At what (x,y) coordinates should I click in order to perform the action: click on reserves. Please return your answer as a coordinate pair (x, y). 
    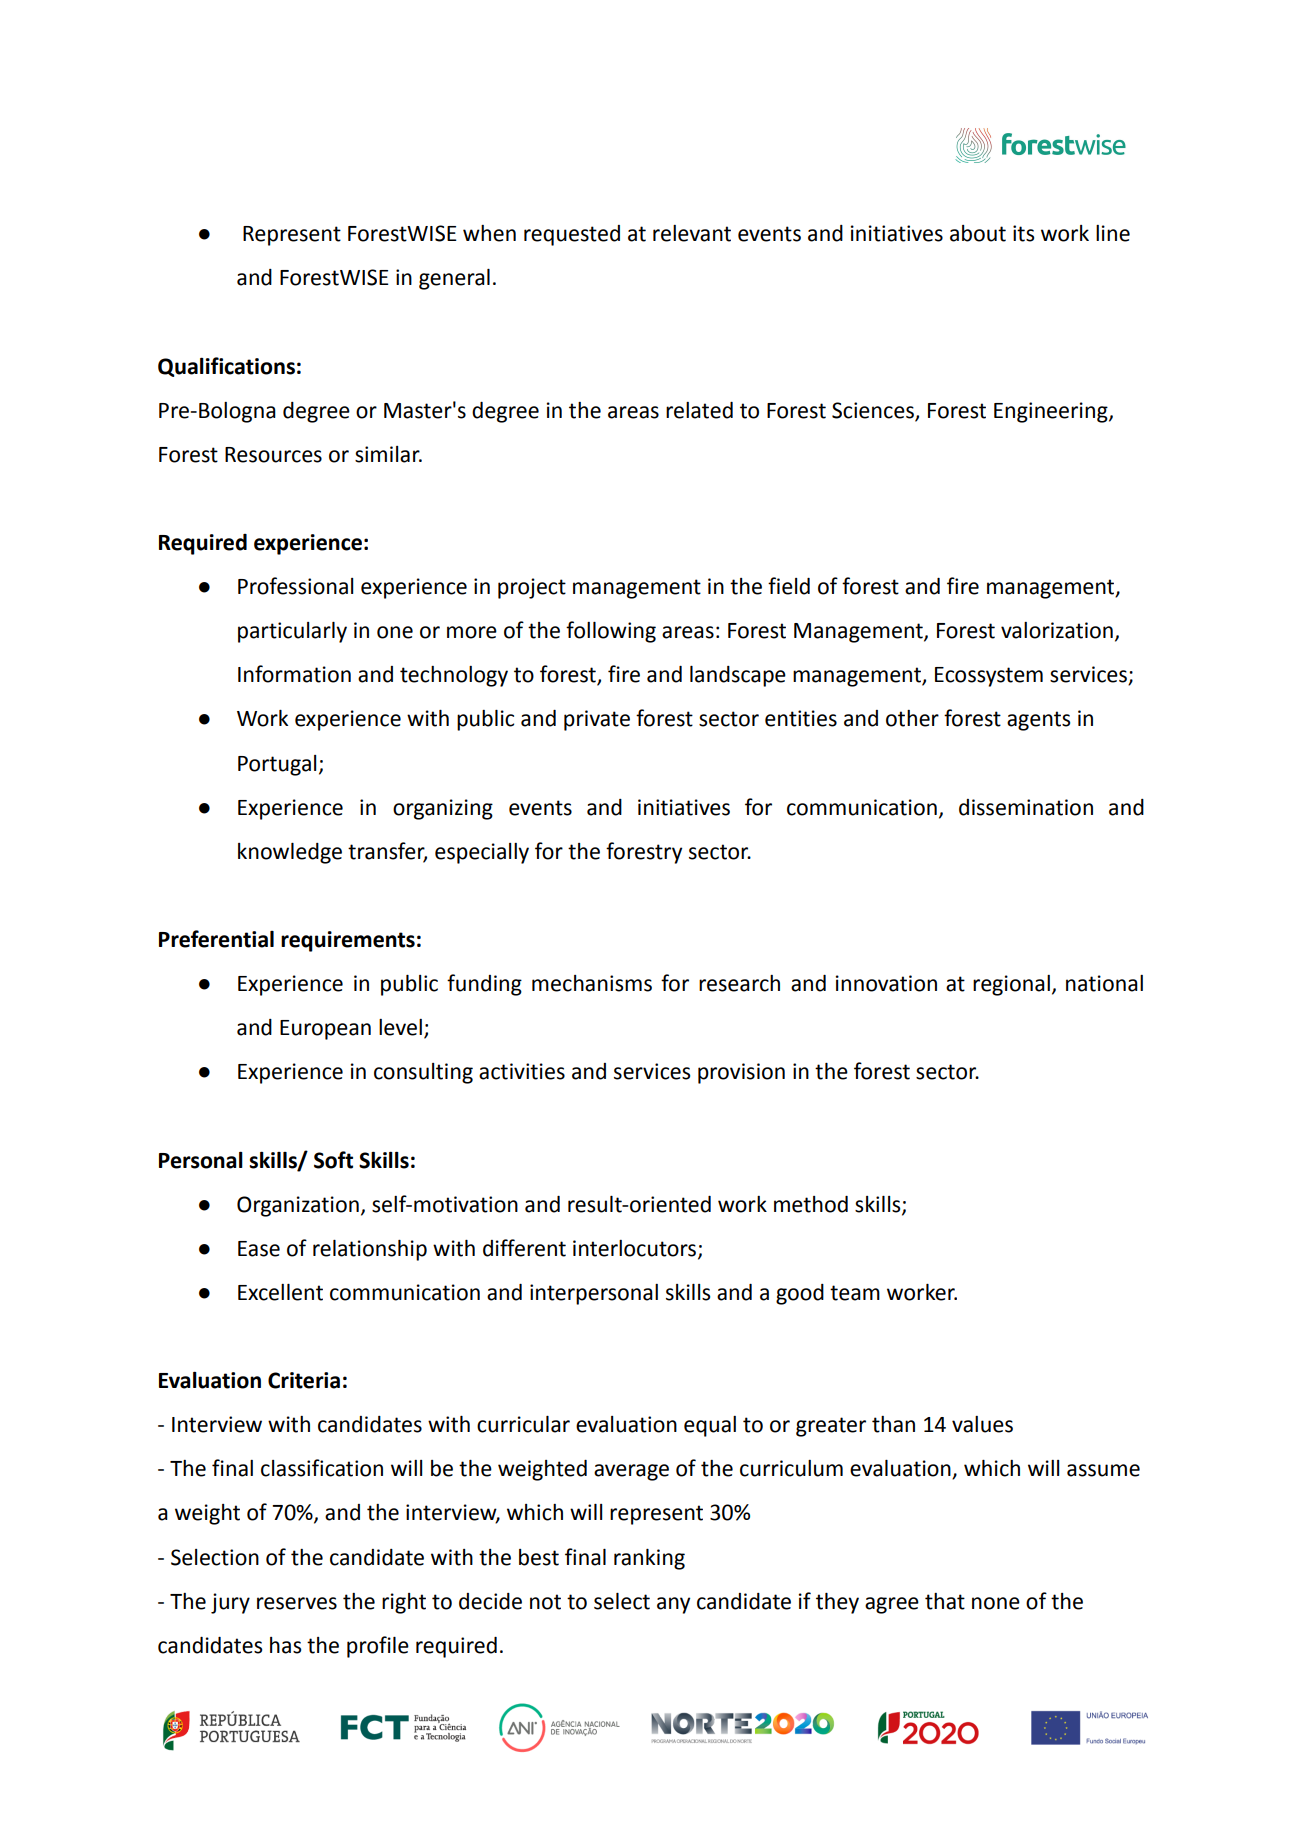
    Looking at the image, I should click on (297, 1603).
